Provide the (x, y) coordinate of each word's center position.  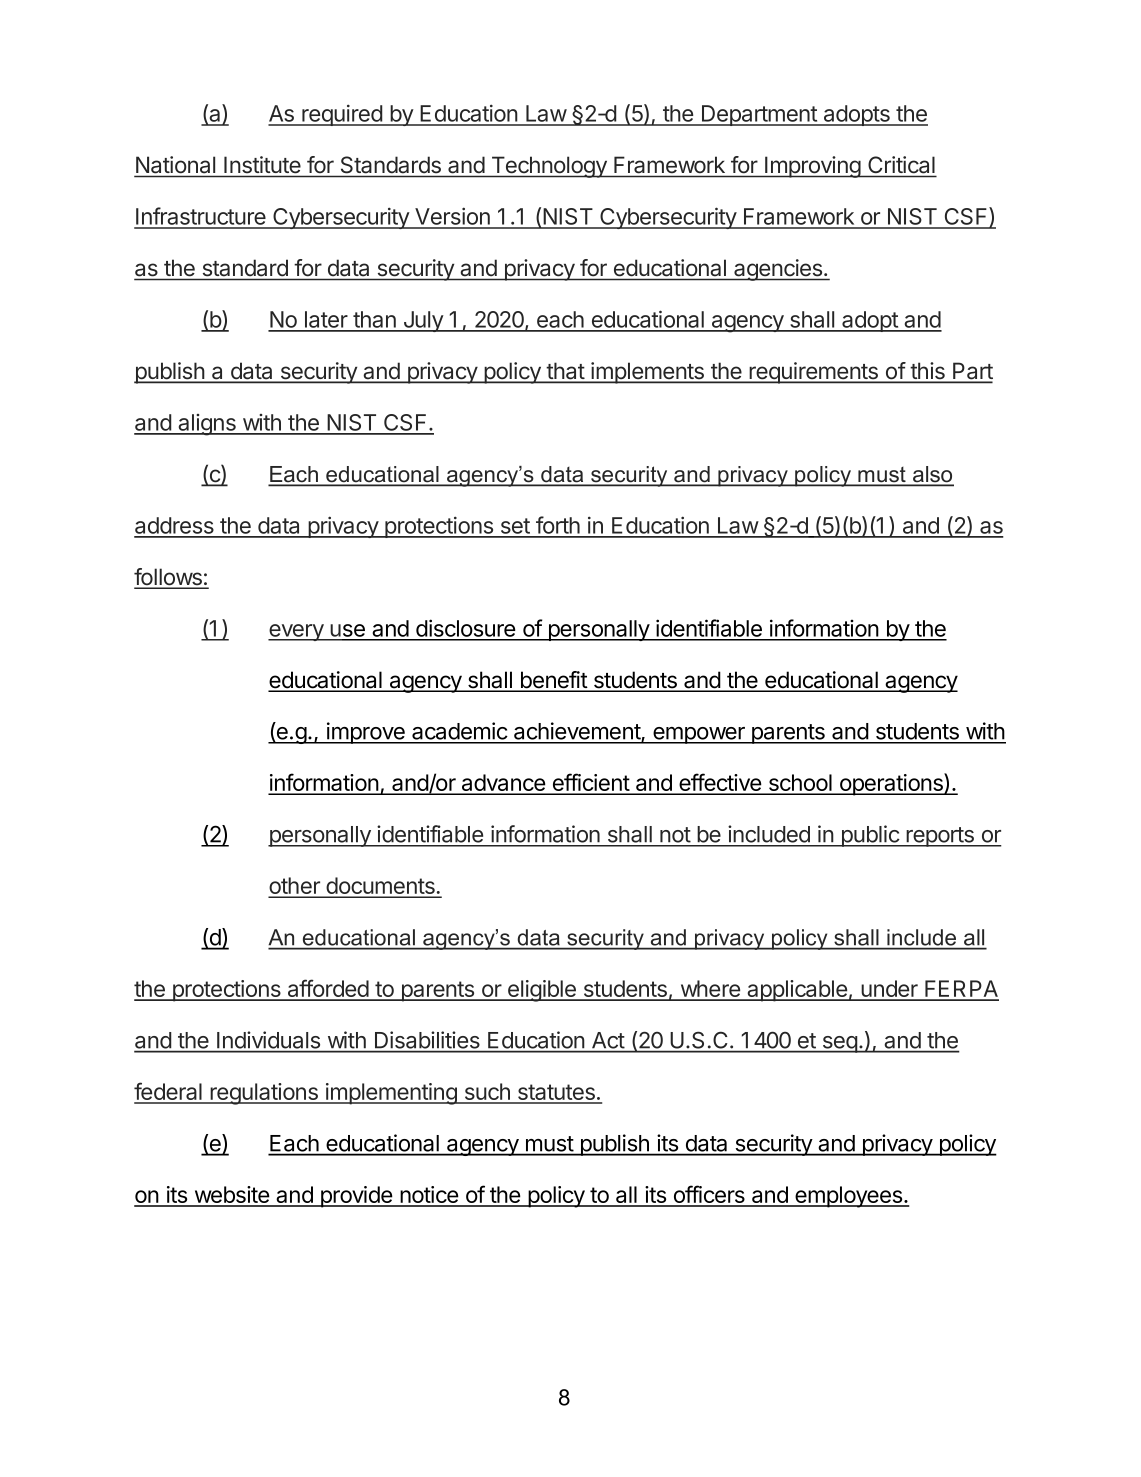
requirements (813, 373)
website (231, 1196)
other (295, 887)
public (870, 836)
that (565, 372)
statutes (556, 1093)
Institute (262, 164)
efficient (590, 783)
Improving (812, 167)
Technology (549, 167)
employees (849, 1197)
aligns (207, 425)
